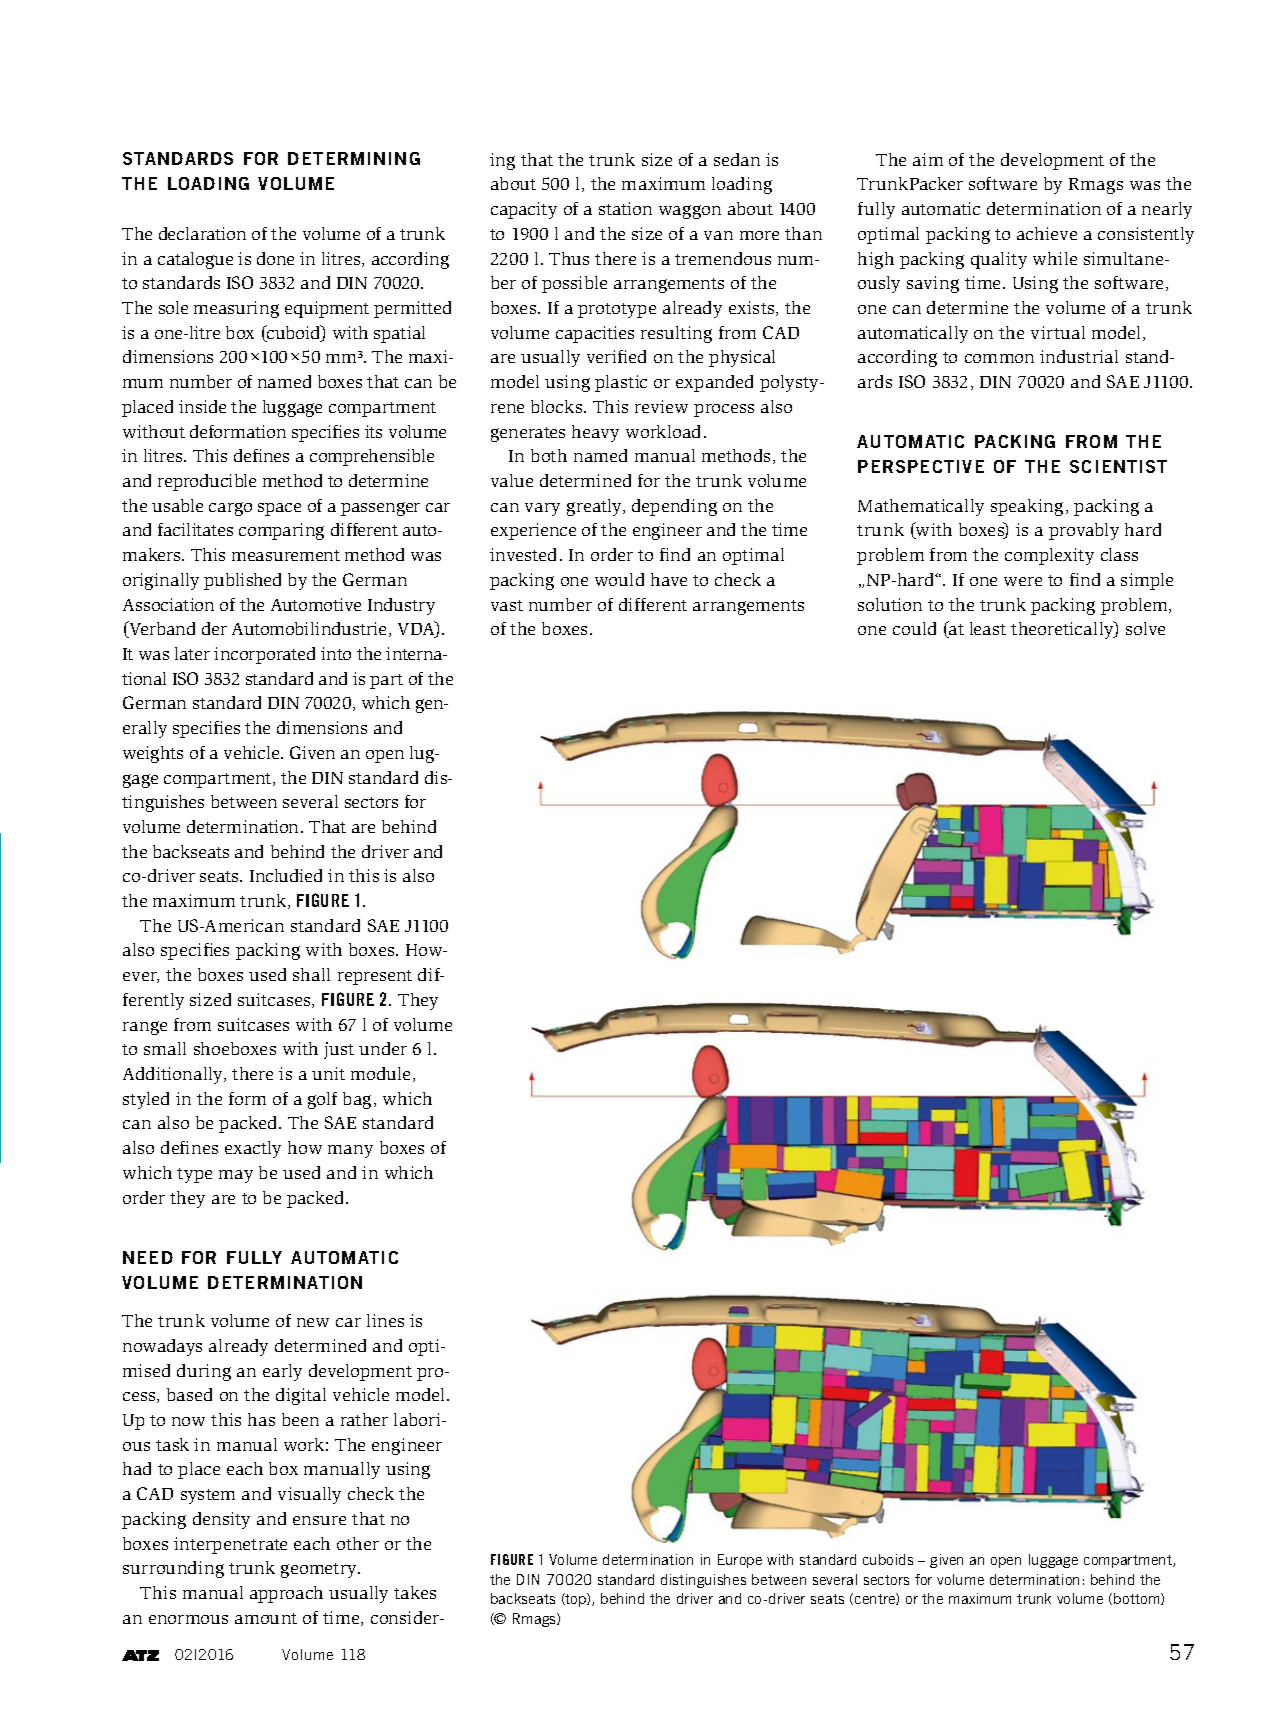 This page has width=1287, height=1710. I want to click on theoretically, so click(1063, 630).
